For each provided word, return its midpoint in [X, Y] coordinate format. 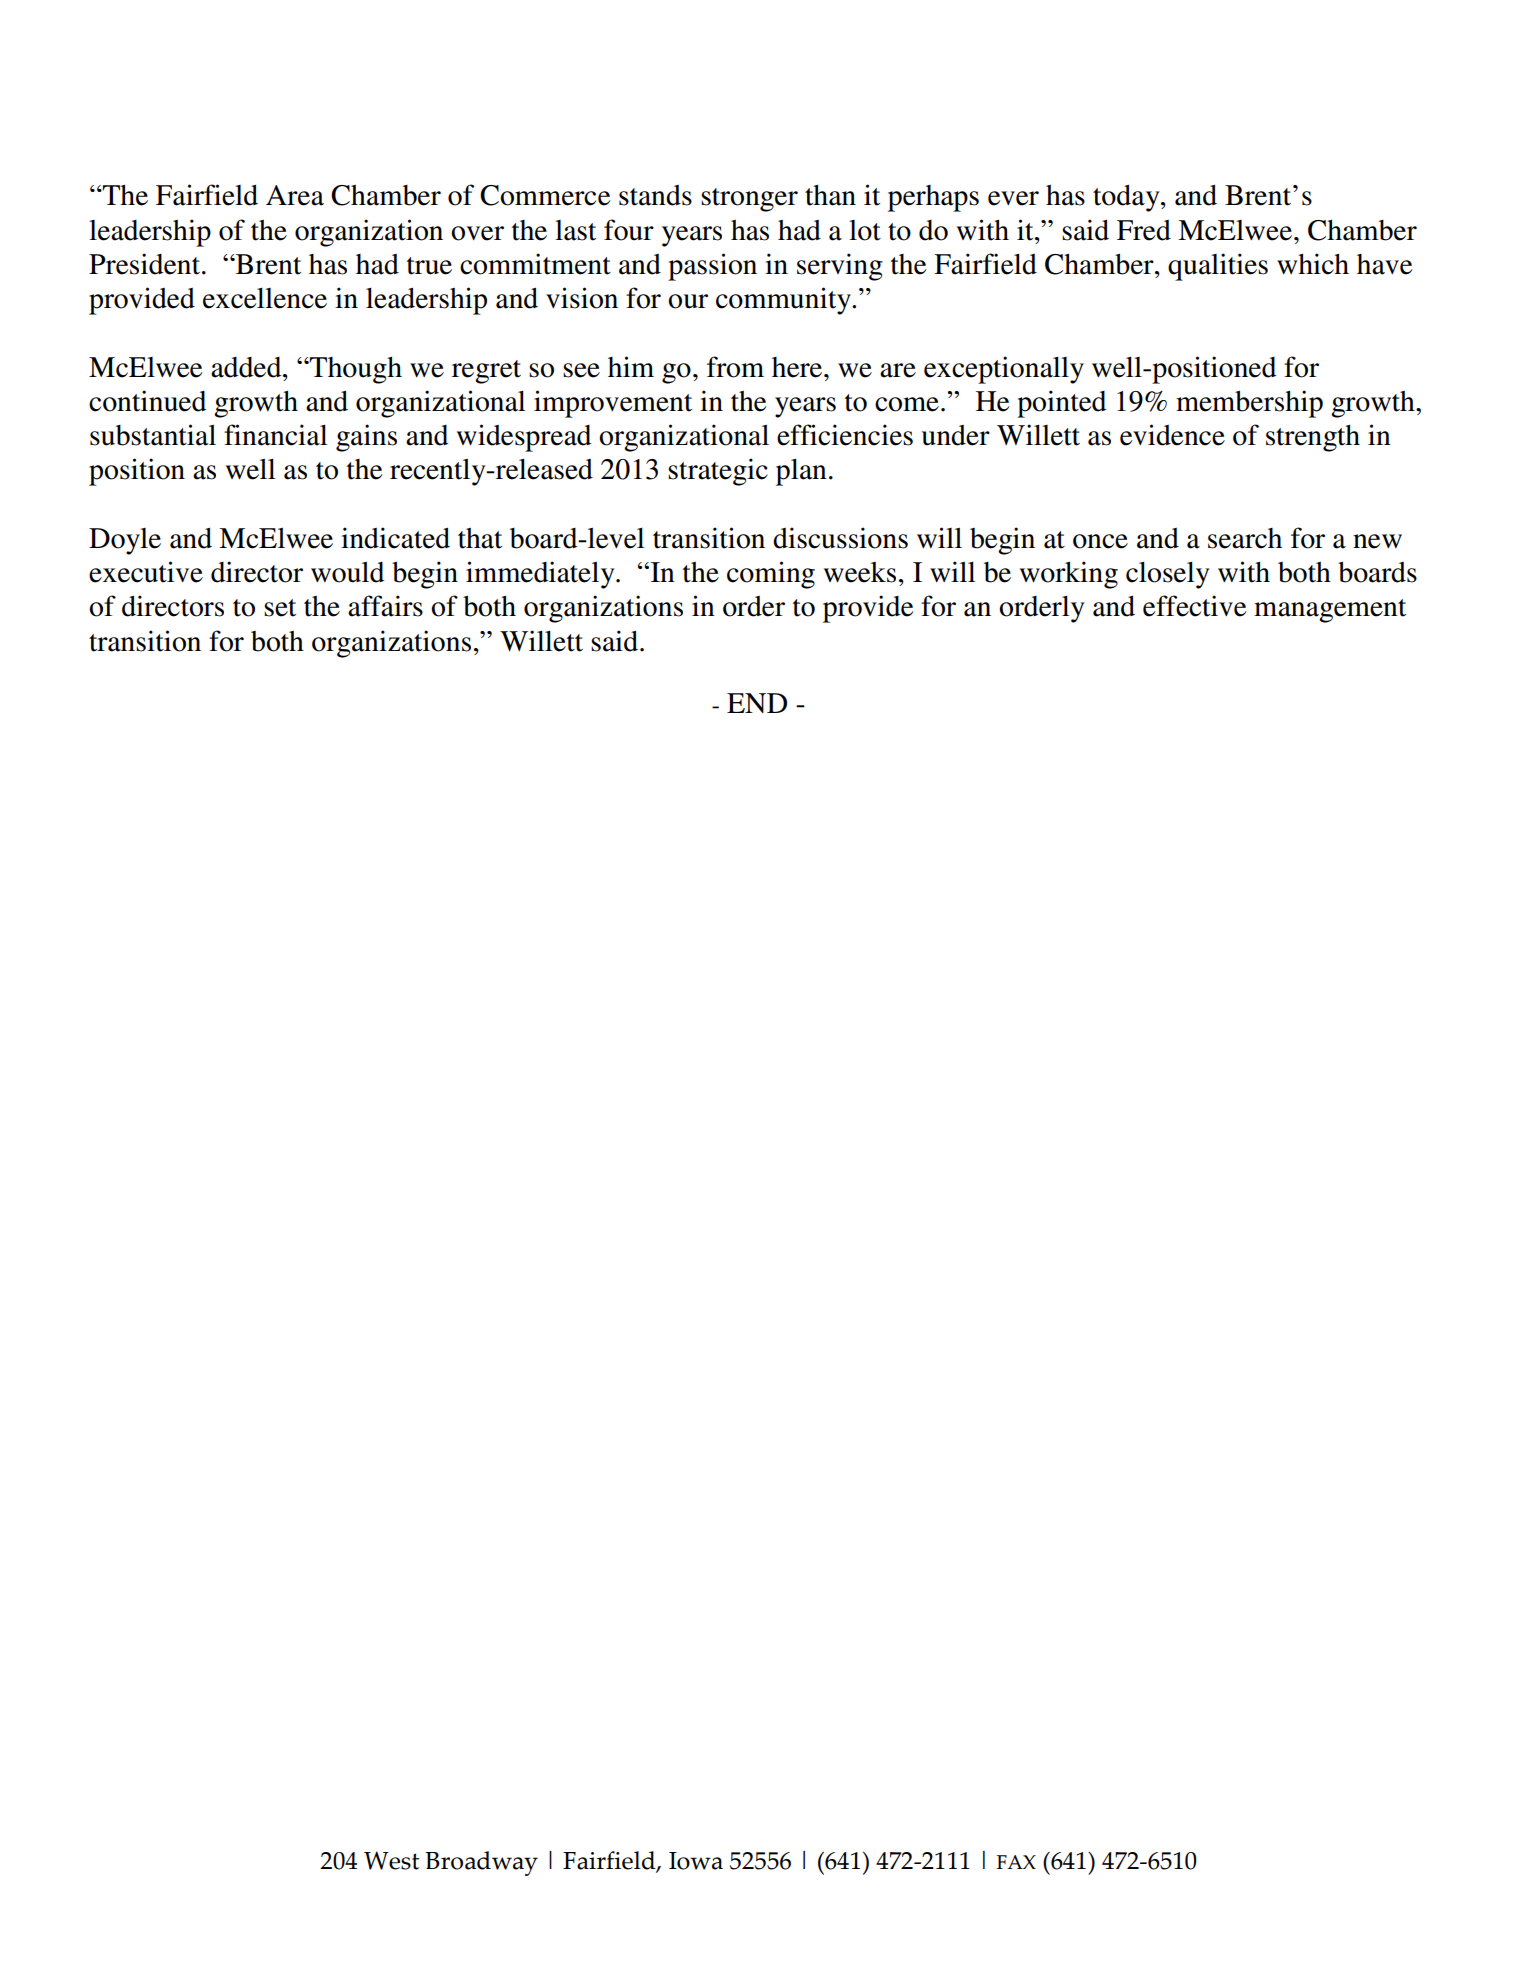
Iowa [696, 1861]
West [391, 1860]
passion [712, 267]
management [1330, 611]
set [280, 608]
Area [295, 195]
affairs [385, 606]
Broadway [481, 1863]
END [757, 703]
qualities [1218, 267]
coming [771, 575]
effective [1194, 606]
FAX [1016, 1862]
